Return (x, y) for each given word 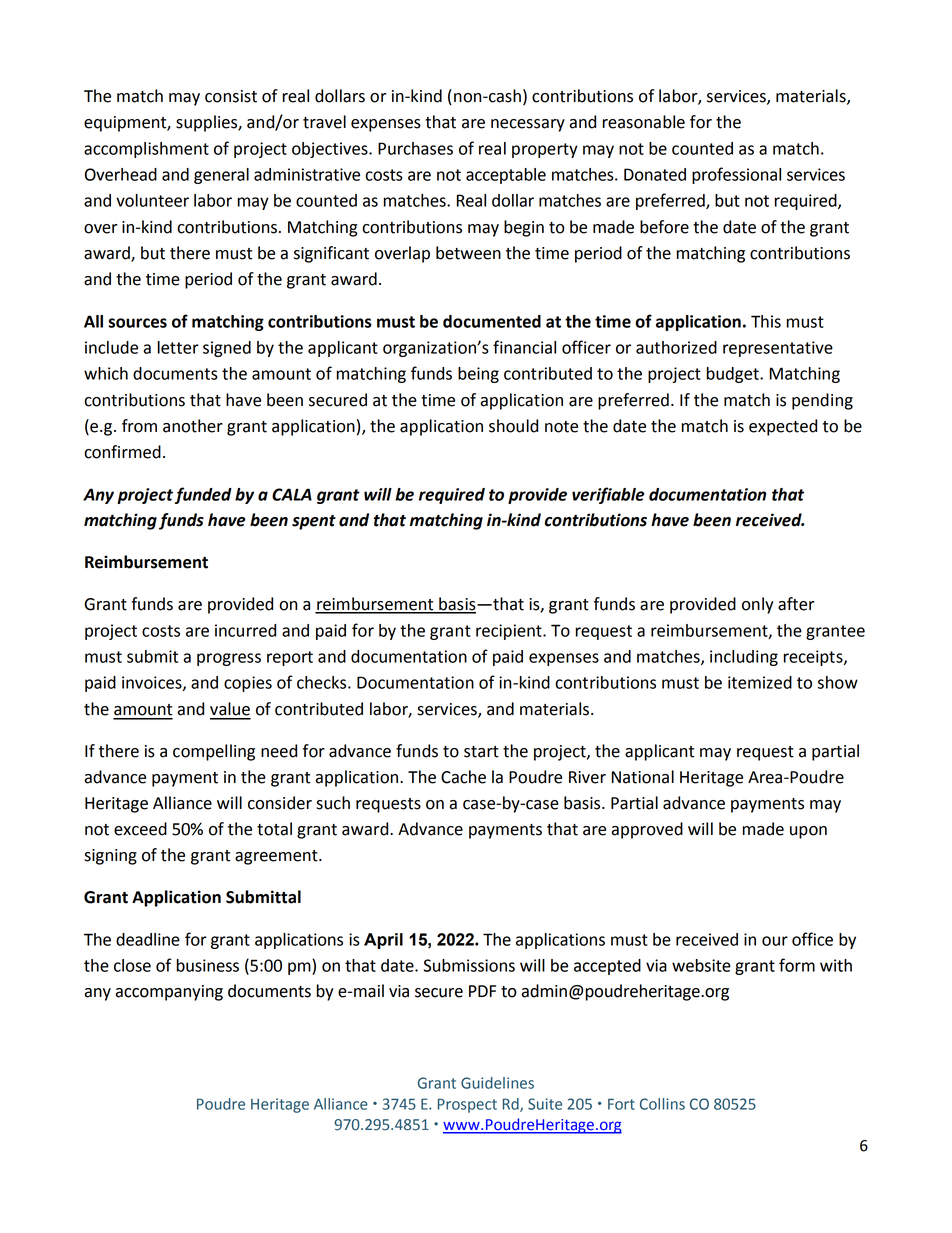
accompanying (169, 993)
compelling (214, 752)
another (193, 426)
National (643, 777)
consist (231, 96)
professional (736, 175)
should (513, 426)
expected (783, 427)
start (481, 752)
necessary (528, 125)
